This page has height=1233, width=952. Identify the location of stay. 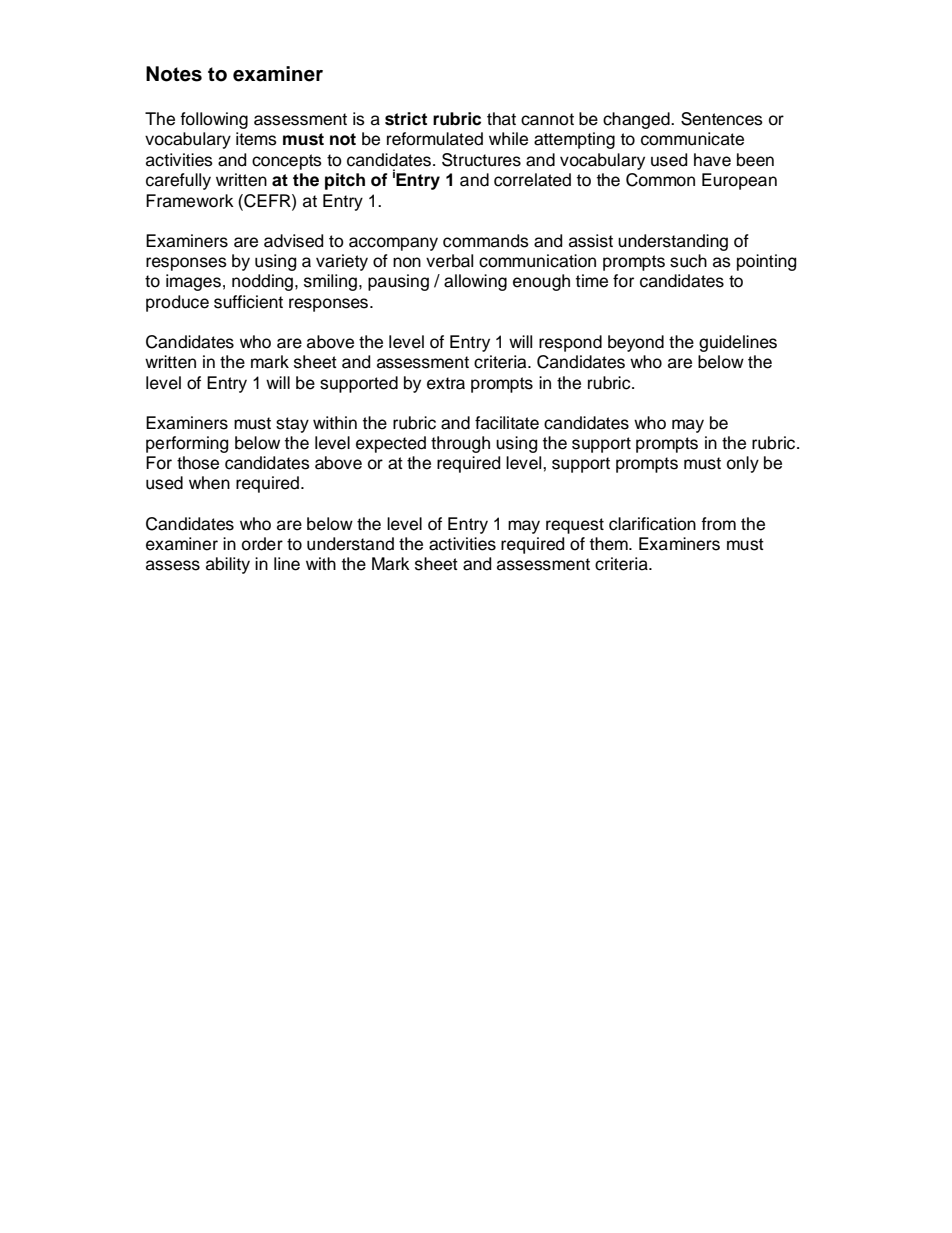
(292, 425).
